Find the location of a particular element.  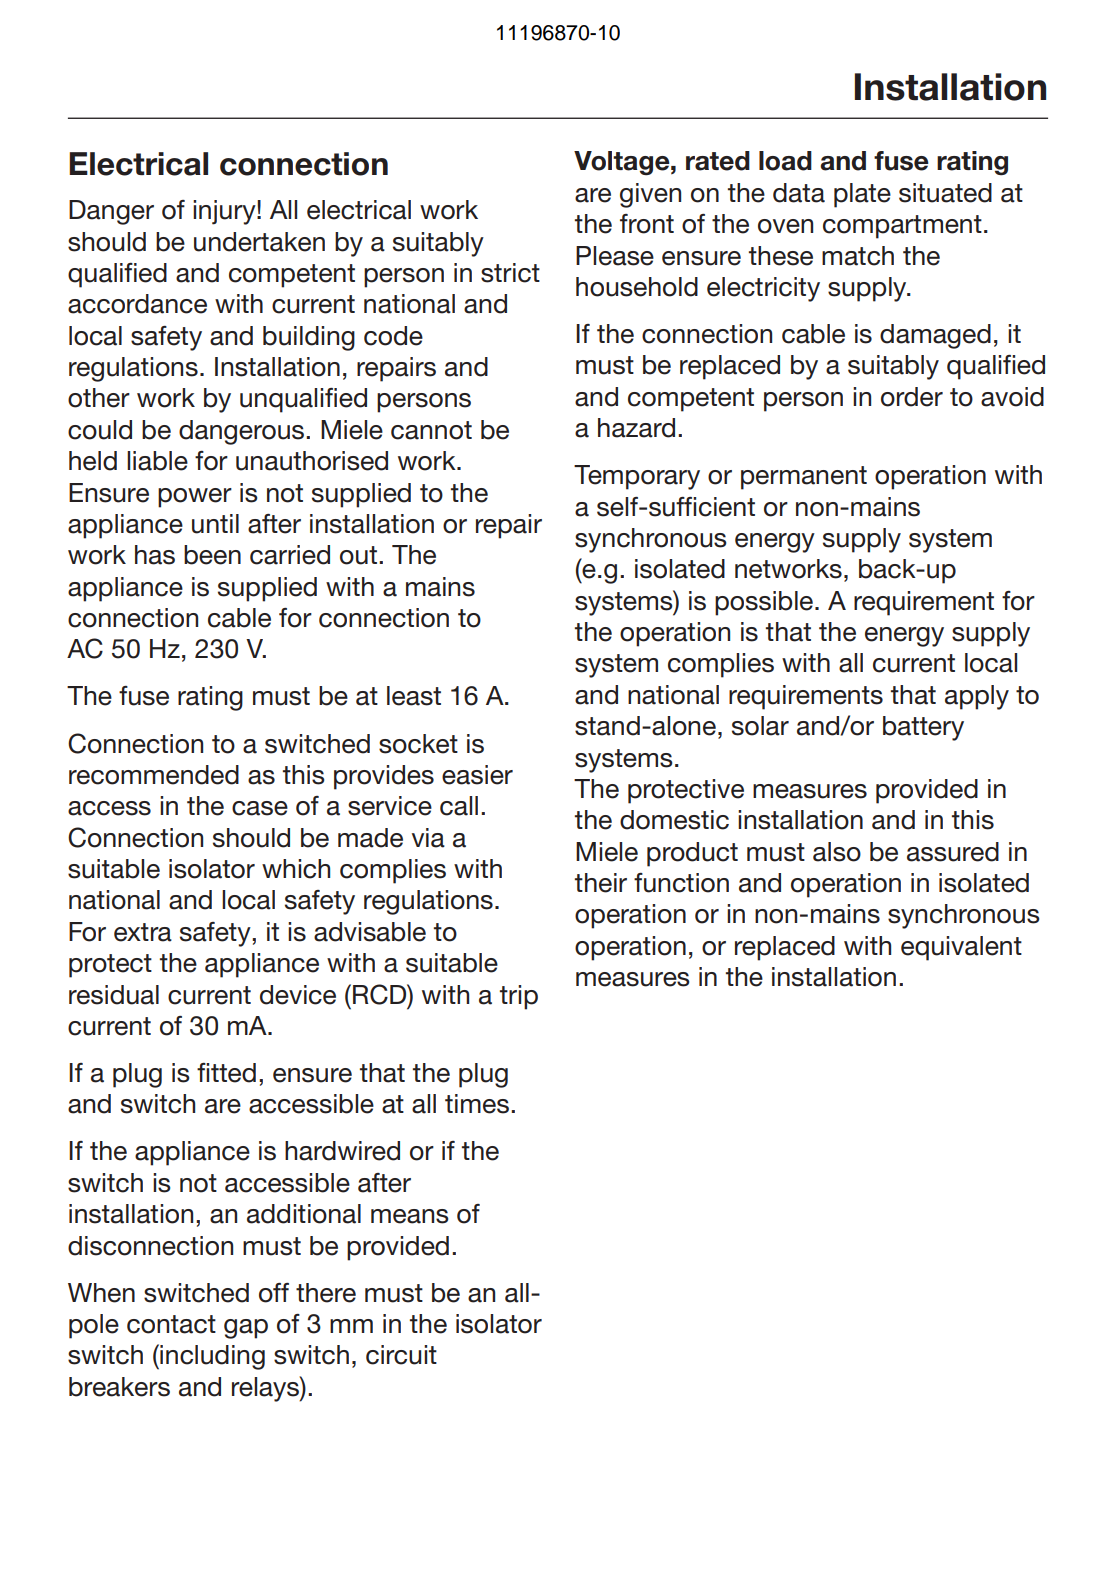

plate is located at coordinates (862, 195).
